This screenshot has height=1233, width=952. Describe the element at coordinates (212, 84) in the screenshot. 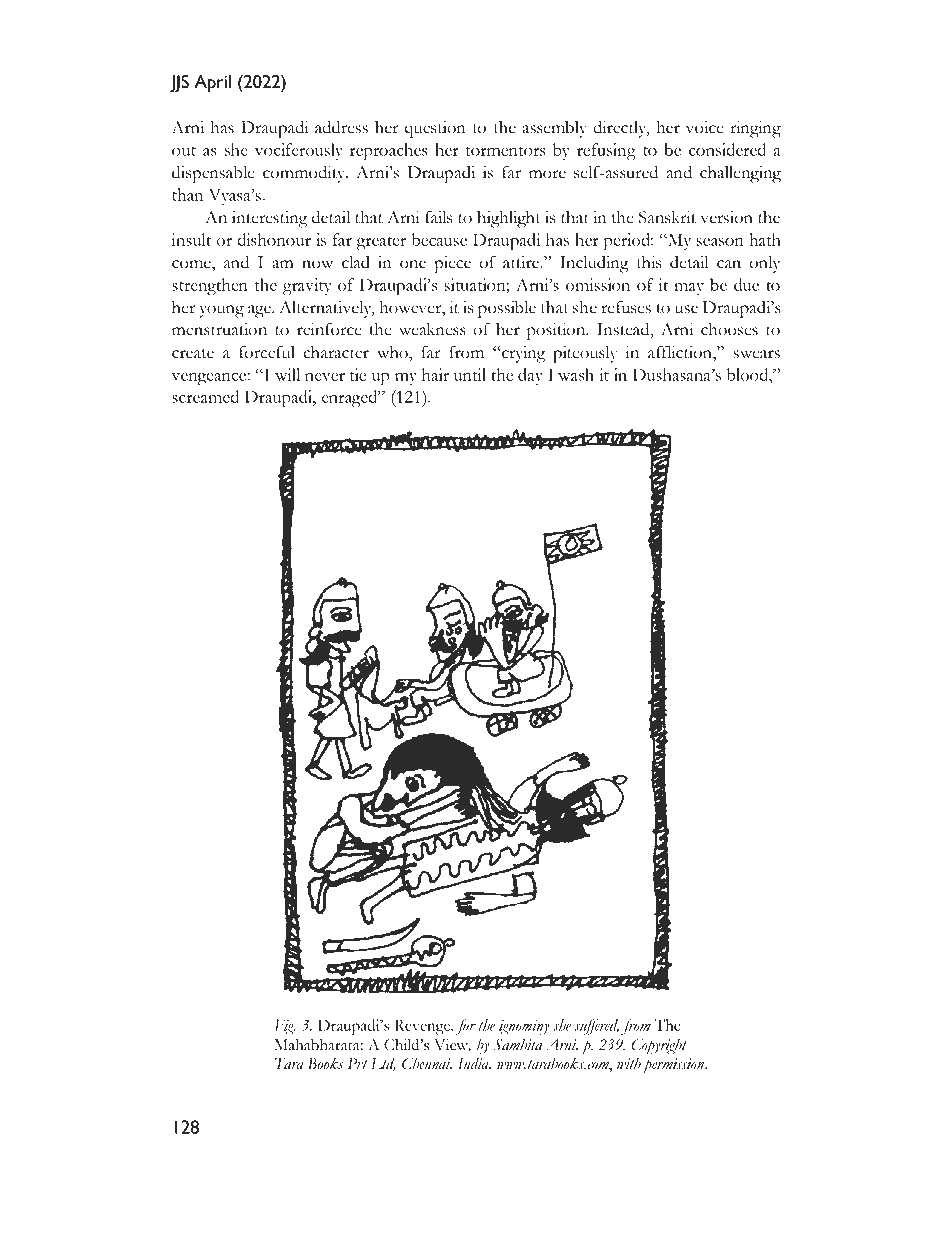

I see `April` at that location.
